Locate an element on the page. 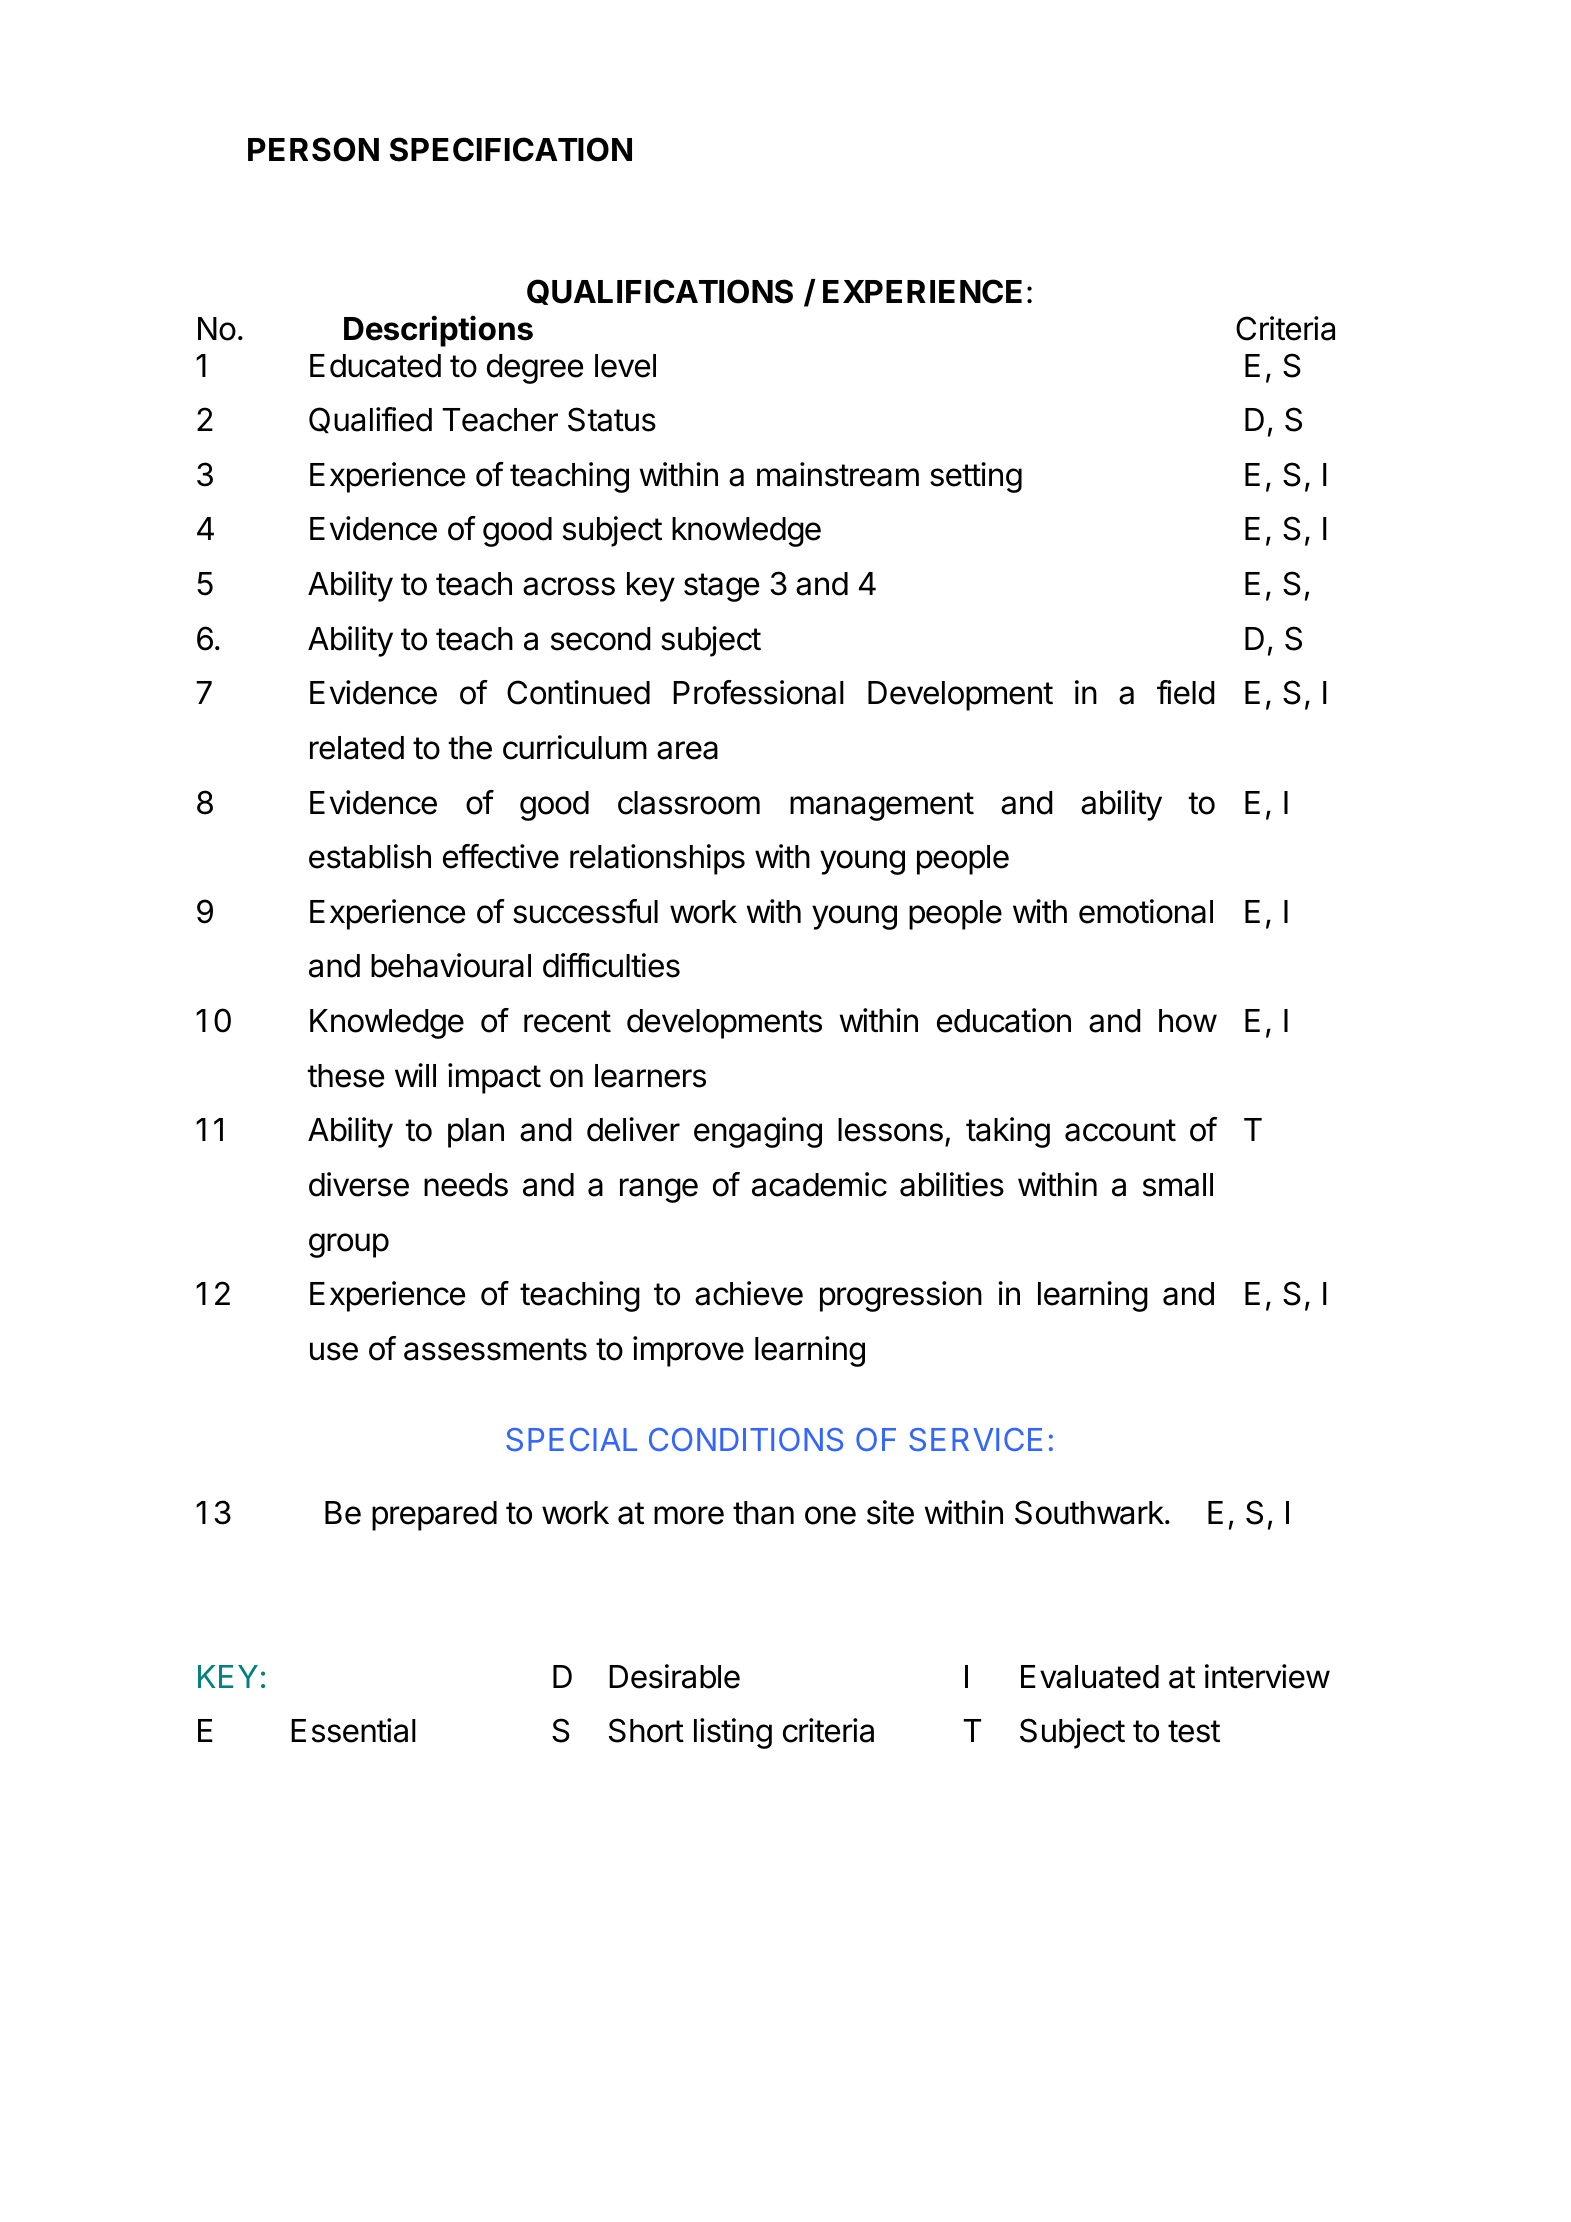  related is located at coordinates (357, 748).
